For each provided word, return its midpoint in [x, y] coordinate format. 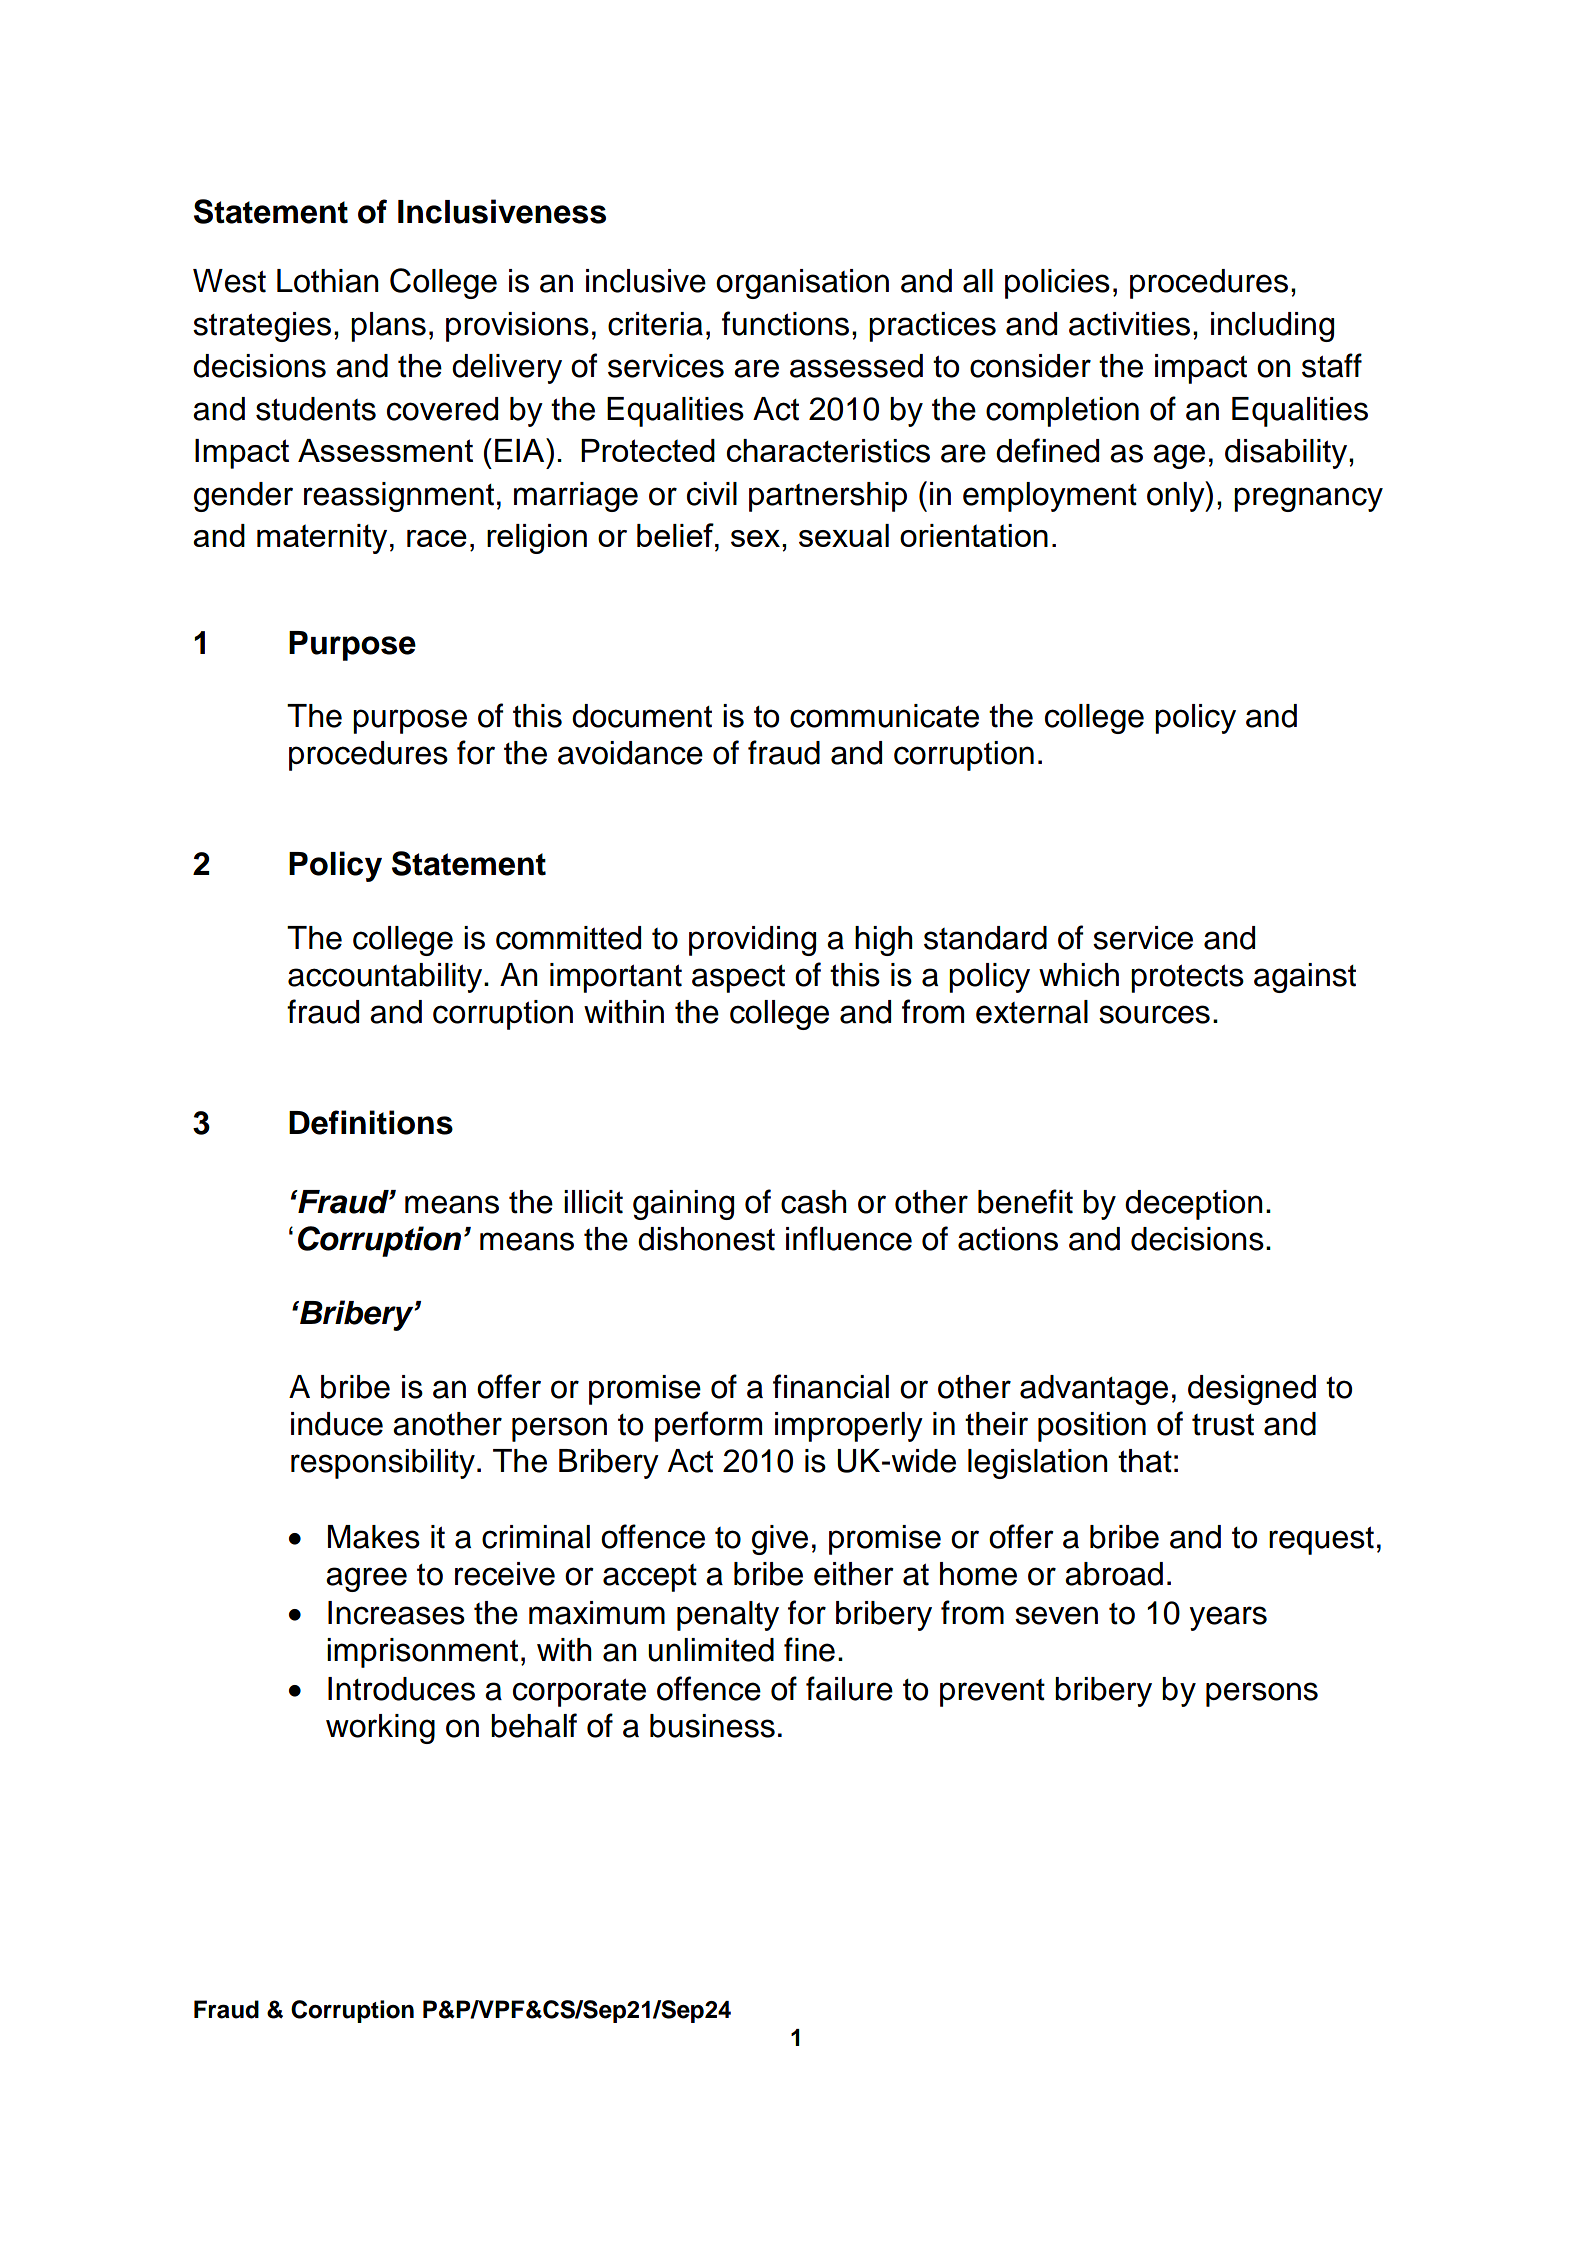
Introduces [401, 1689]
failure [849, 1688]
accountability [386, 978]
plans [388, 327]
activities [1129, 324]
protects [1187, 979]
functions [785, 323]
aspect [738, 979]
